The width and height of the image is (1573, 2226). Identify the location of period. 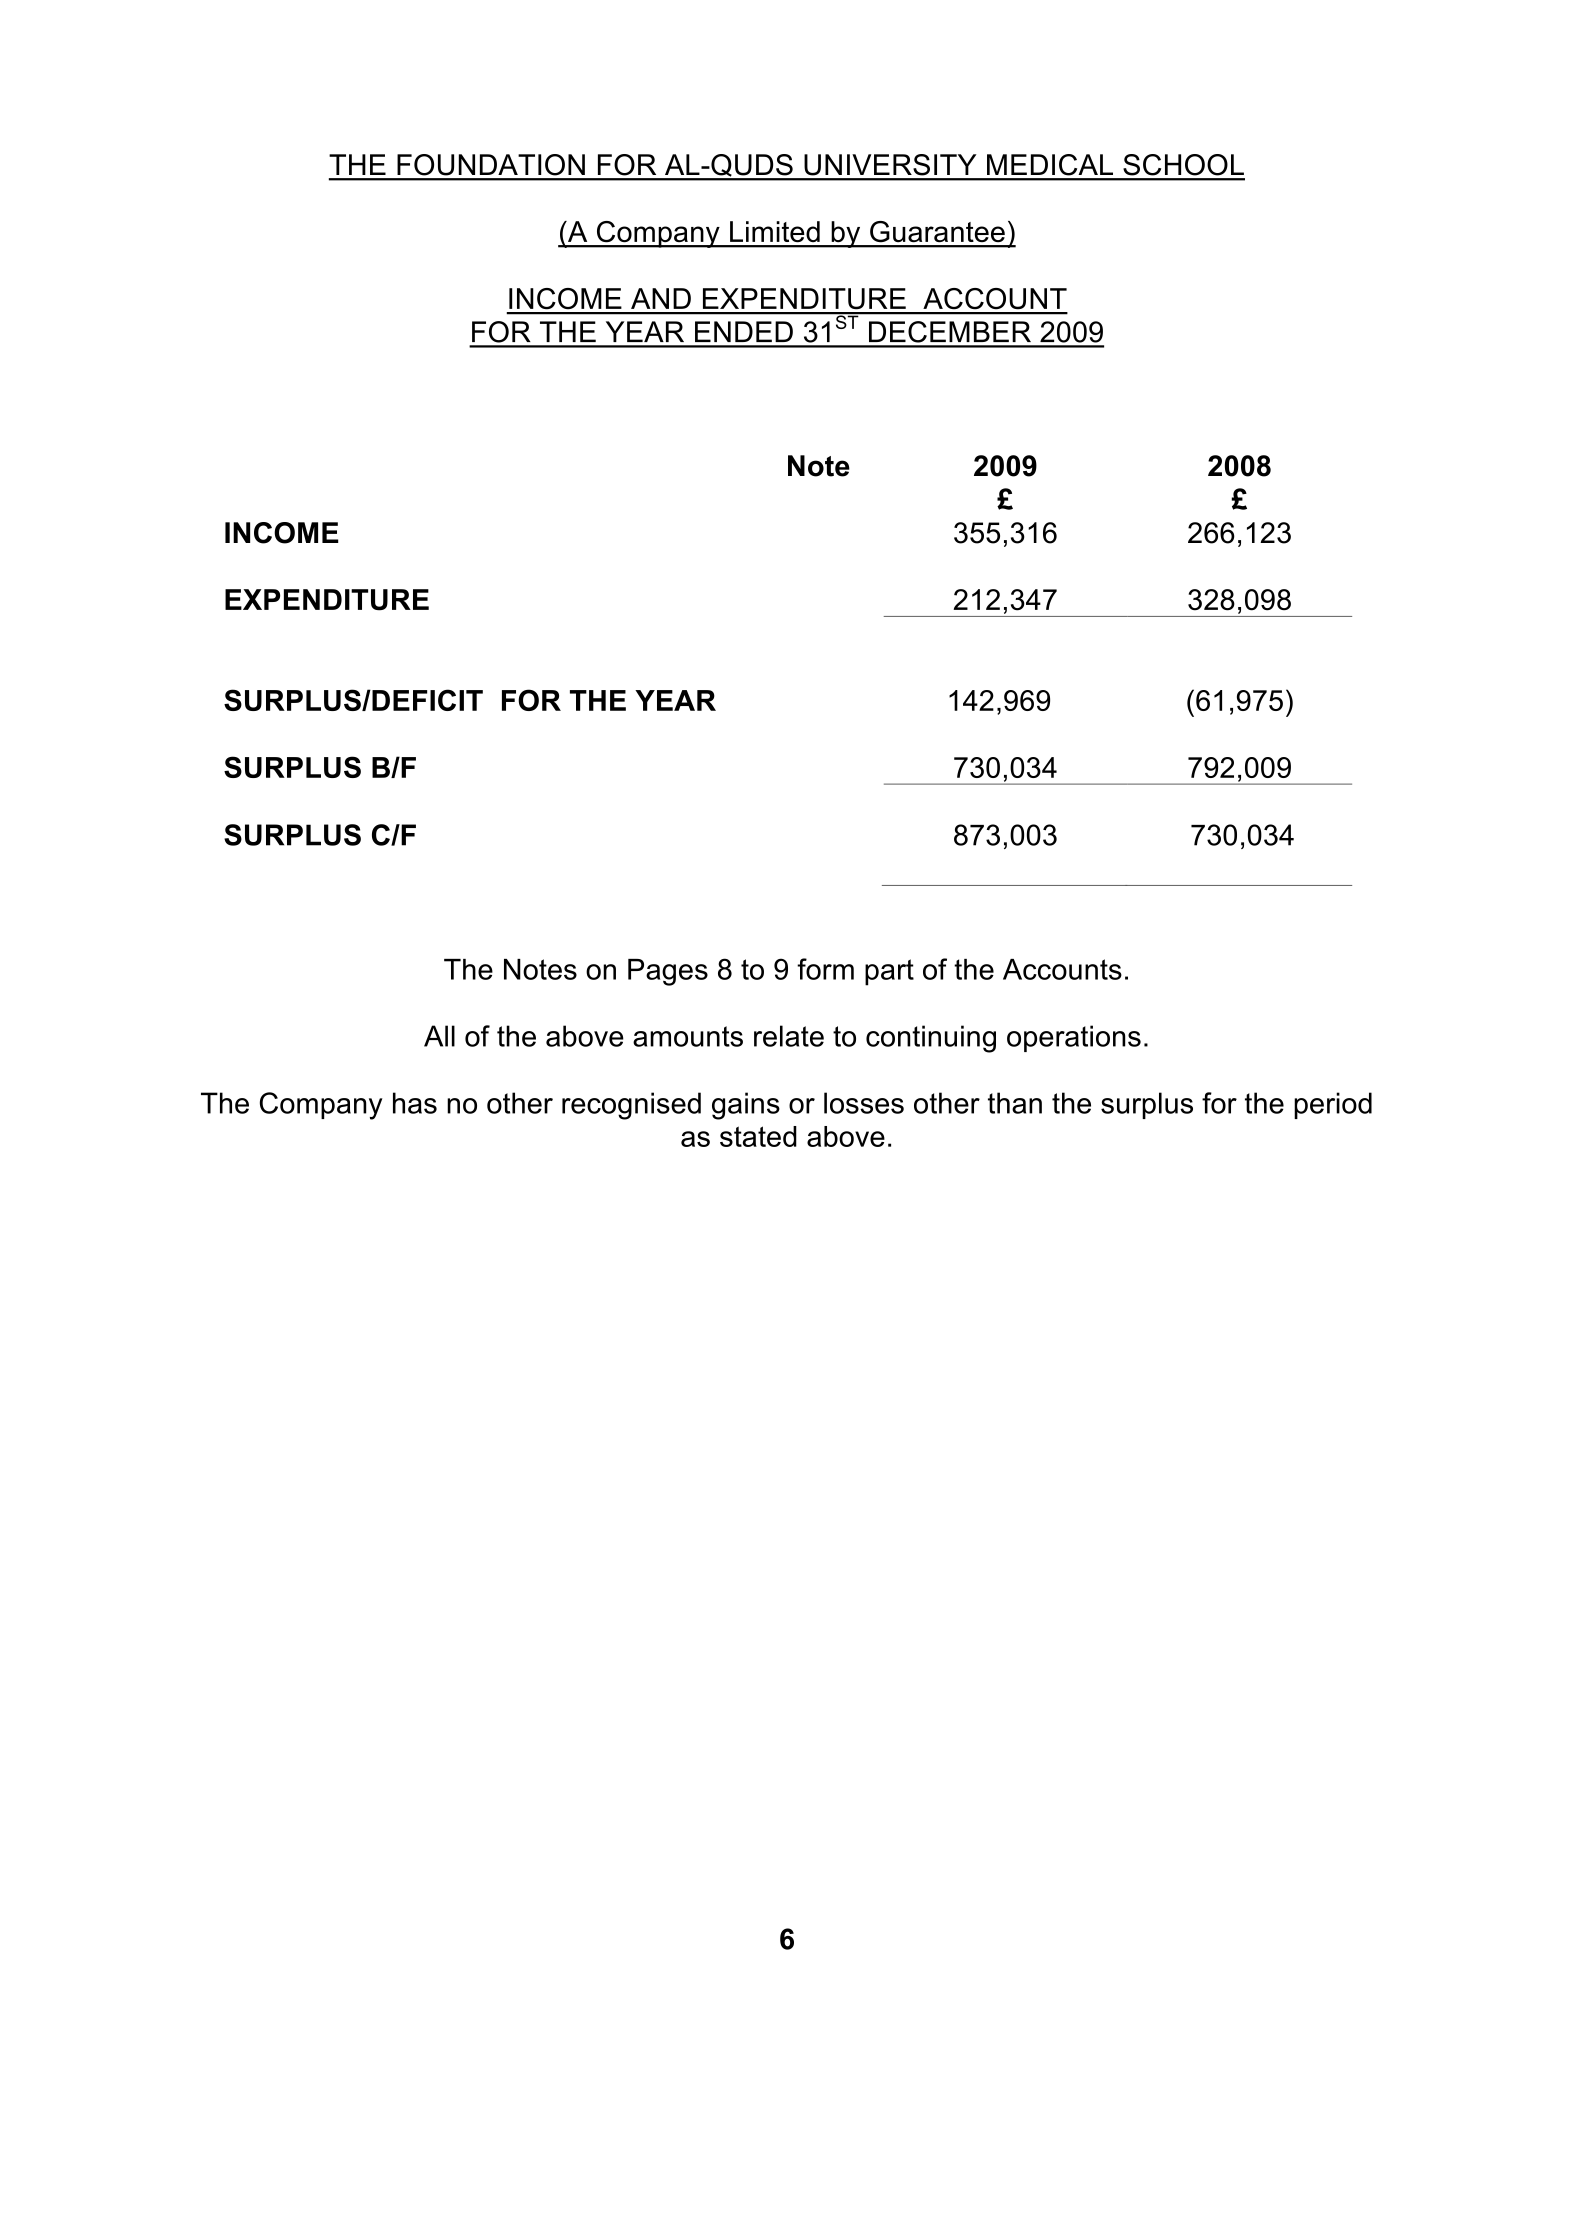
(1333, 1105).
